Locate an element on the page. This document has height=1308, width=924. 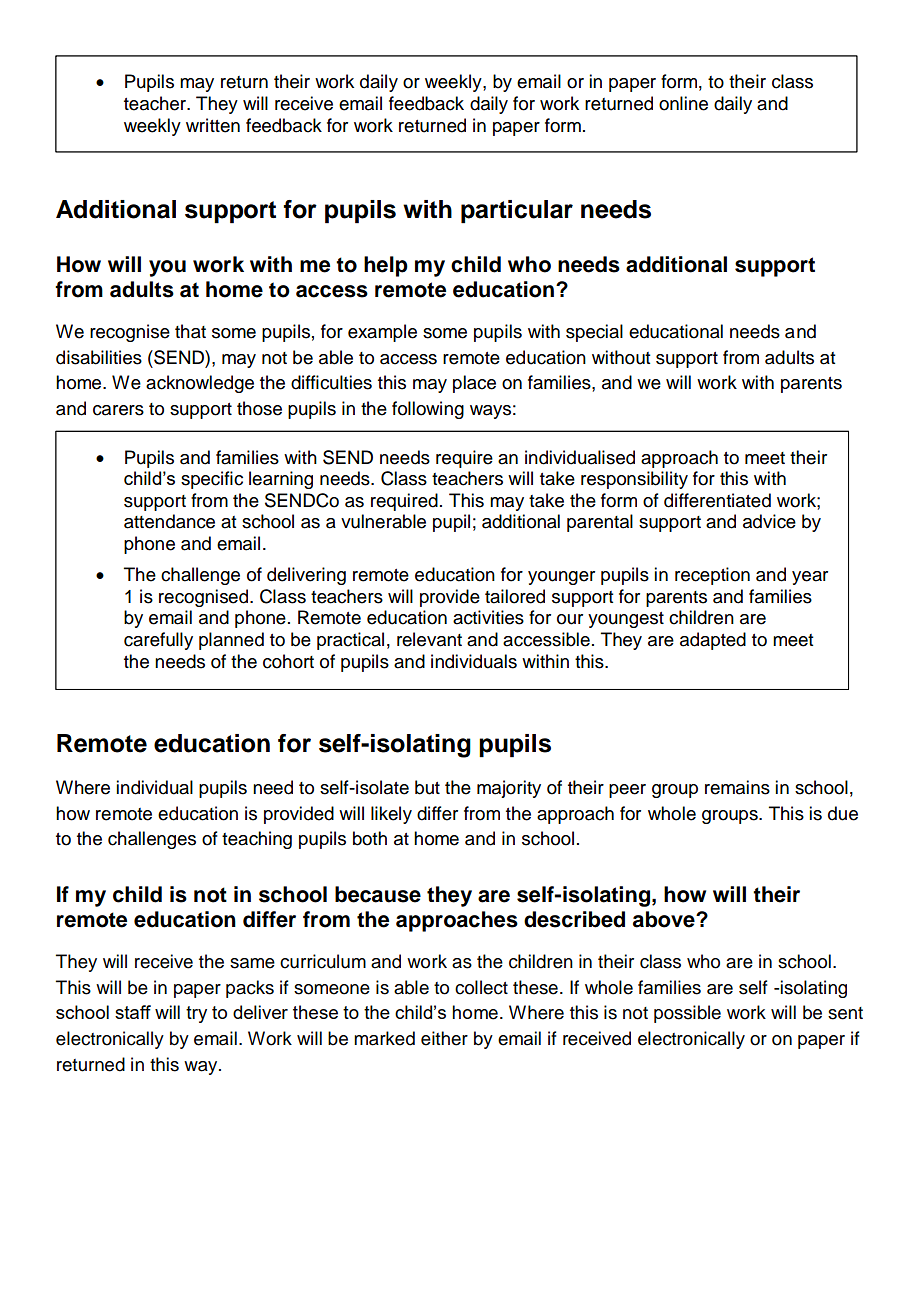
written is located at coordinates (213, 125).
